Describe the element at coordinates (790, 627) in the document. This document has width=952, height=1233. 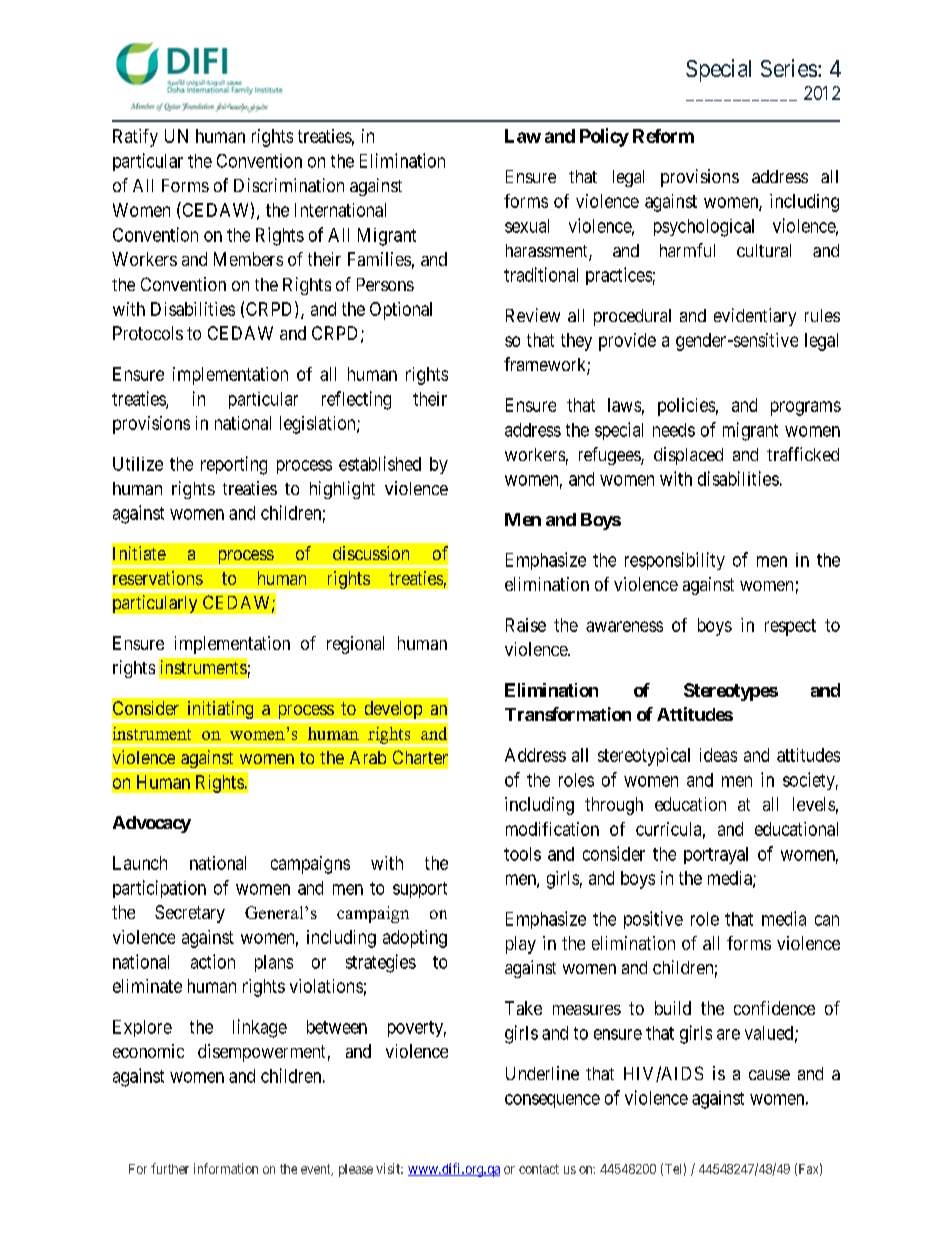
I see `respect` at that location.
